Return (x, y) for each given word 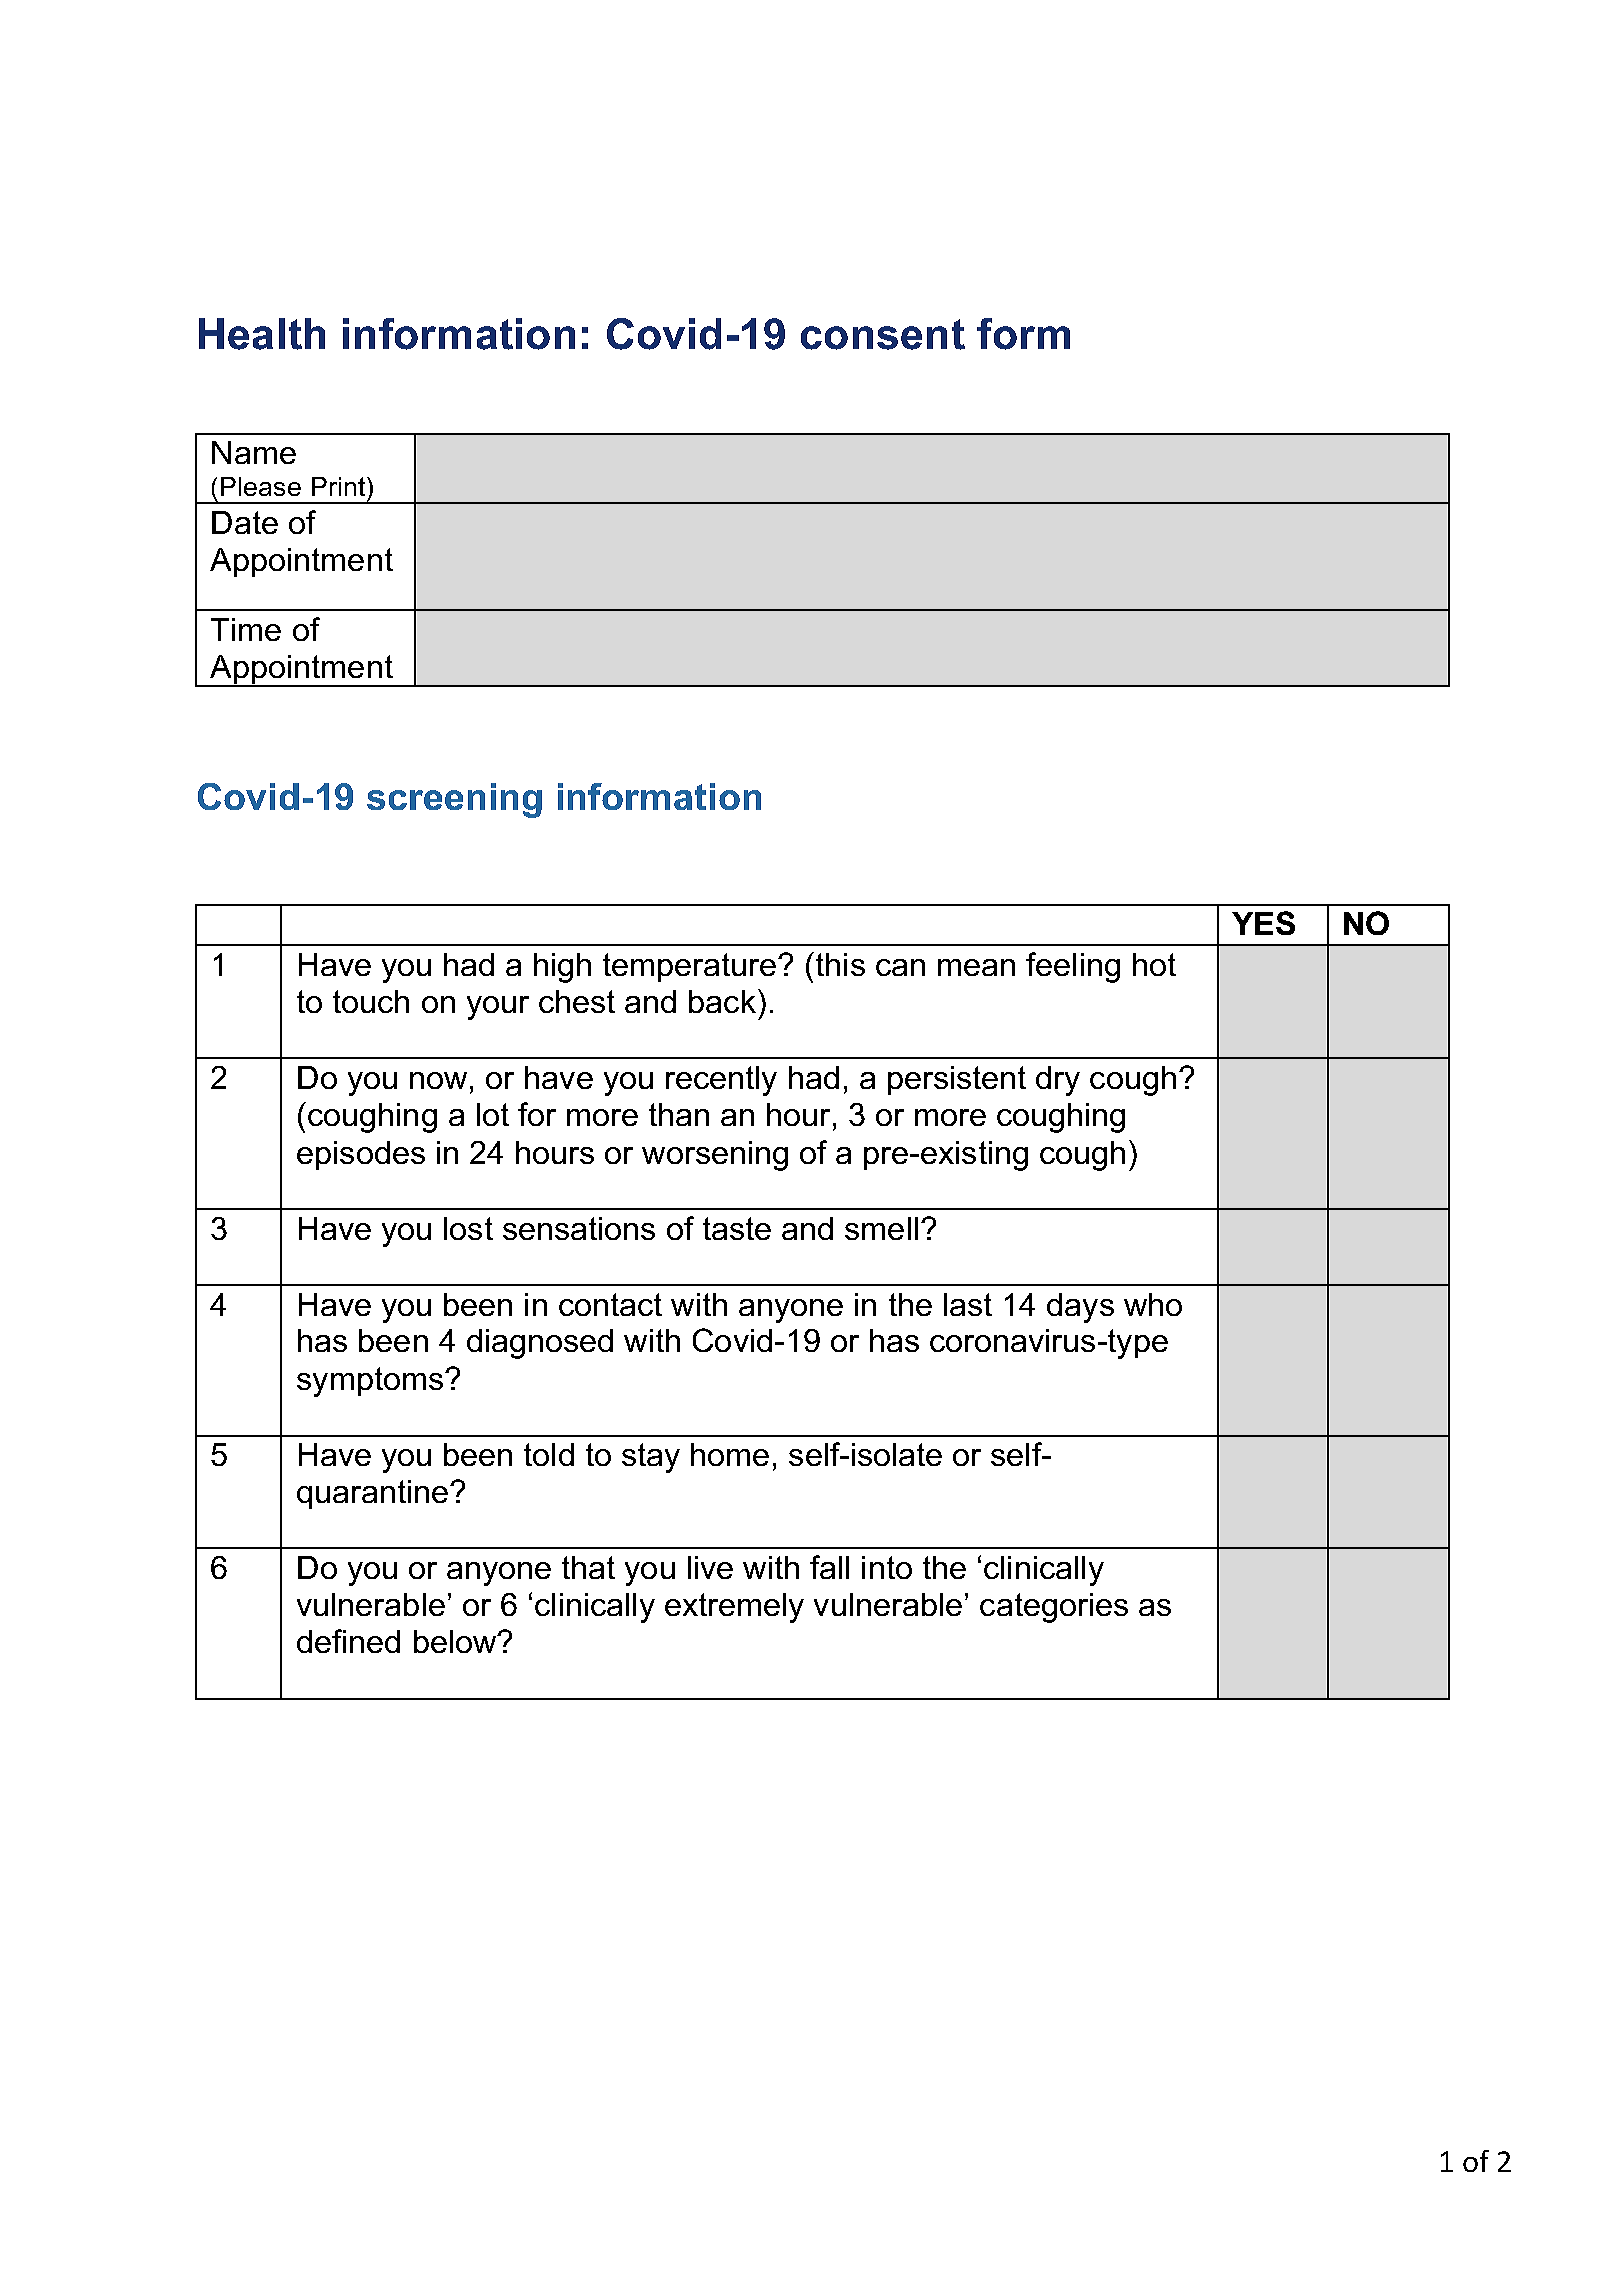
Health (262, 334)
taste (737, 1228)
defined (348, 1641)
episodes (361, 1155)
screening (454, 800)
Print (338, 486)
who (1153, 1304)
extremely (734, 1608)
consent (883, 334)
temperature (691, 967)
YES (1263, 923)
